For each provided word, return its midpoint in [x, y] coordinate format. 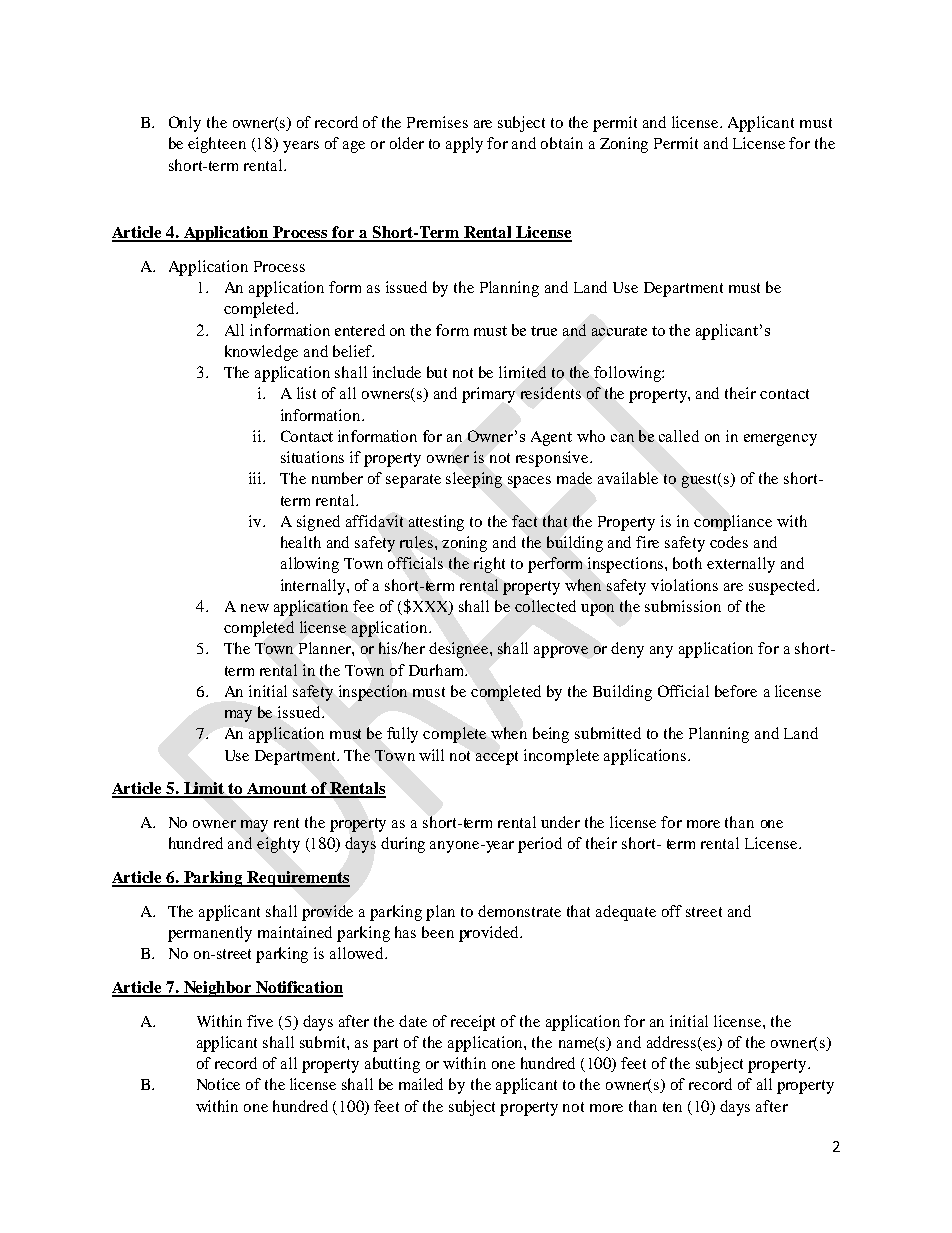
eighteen [217, 145]
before [736, 691]
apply [464, 145]
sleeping [474, 480]
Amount [277, 790]
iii [256, 478]
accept [497, 758]
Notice [218, 1084]
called [679, 436]
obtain [562, 143]
